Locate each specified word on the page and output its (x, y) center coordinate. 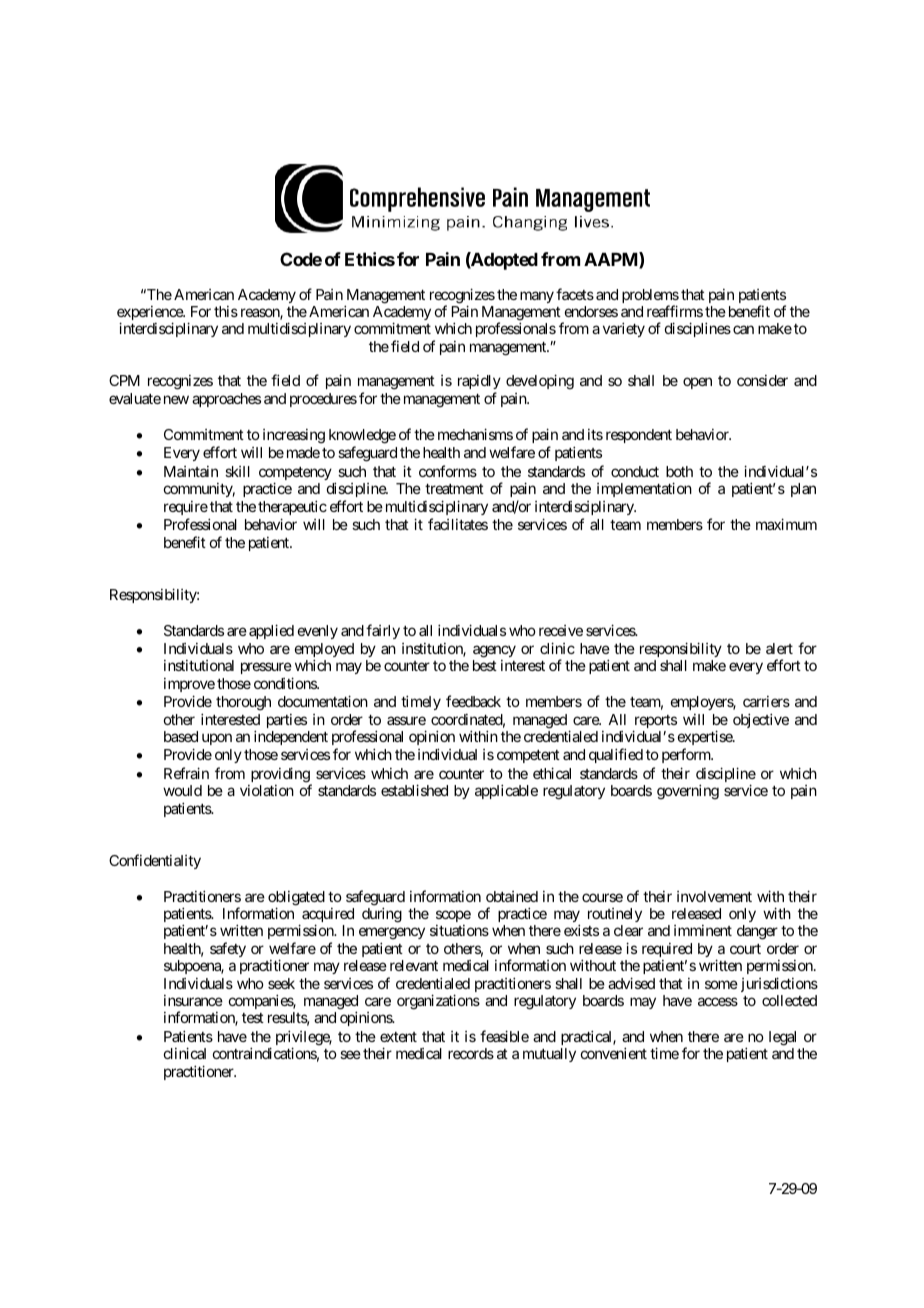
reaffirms (675, 311)
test (253, 1018)
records (471, 1053)
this (226, 311)
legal (782, 1038)
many (537, 297)
